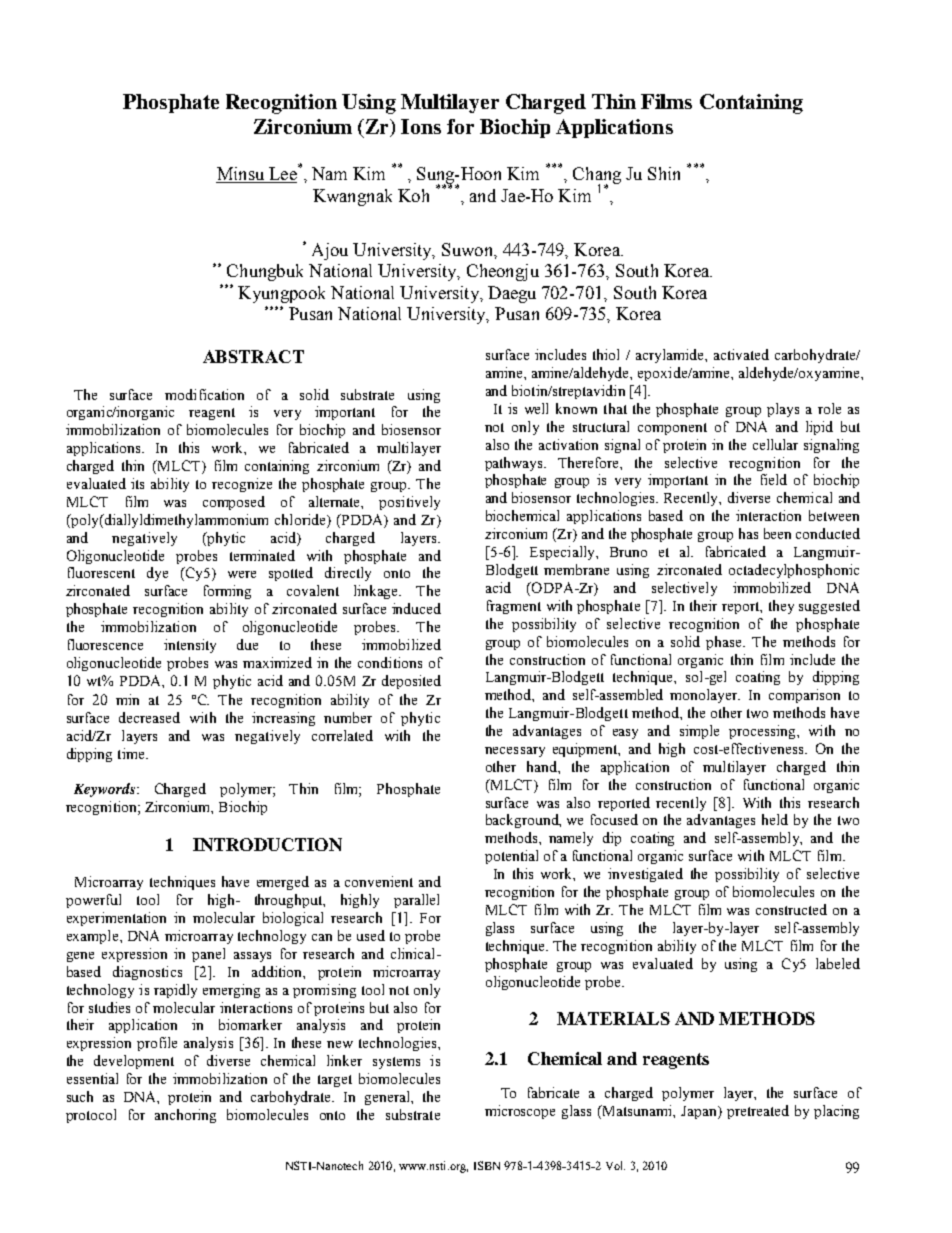 This screenshot has width=952, height=1233. What do you see at coordinates (791, 909) in the screenshot?
I see `constructed` at bounding box center [791, 909].
